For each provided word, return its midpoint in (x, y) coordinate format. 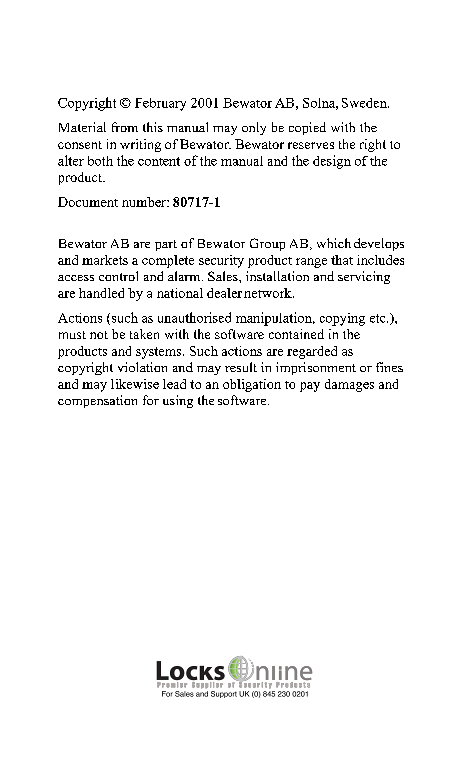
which (334, 243)
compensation (97, 401)
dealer (224, 293)
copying (342, 319)
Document (88, 202)
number (145, 202)
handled (101, 293)
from (125, 127)
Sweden (365, 103)
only (254, 128)
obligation (252, 385)
